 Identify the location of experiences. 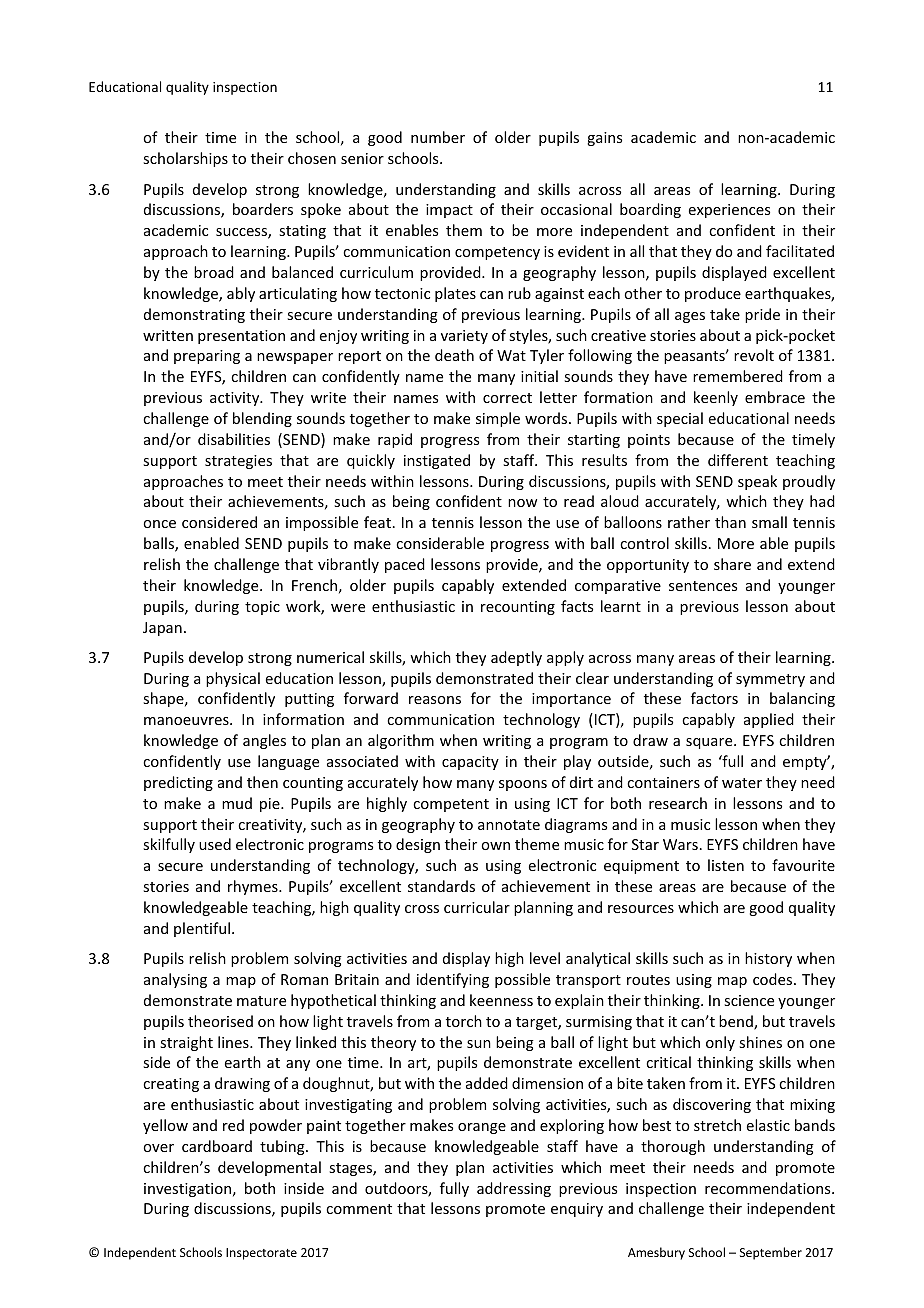
(729, 211).
